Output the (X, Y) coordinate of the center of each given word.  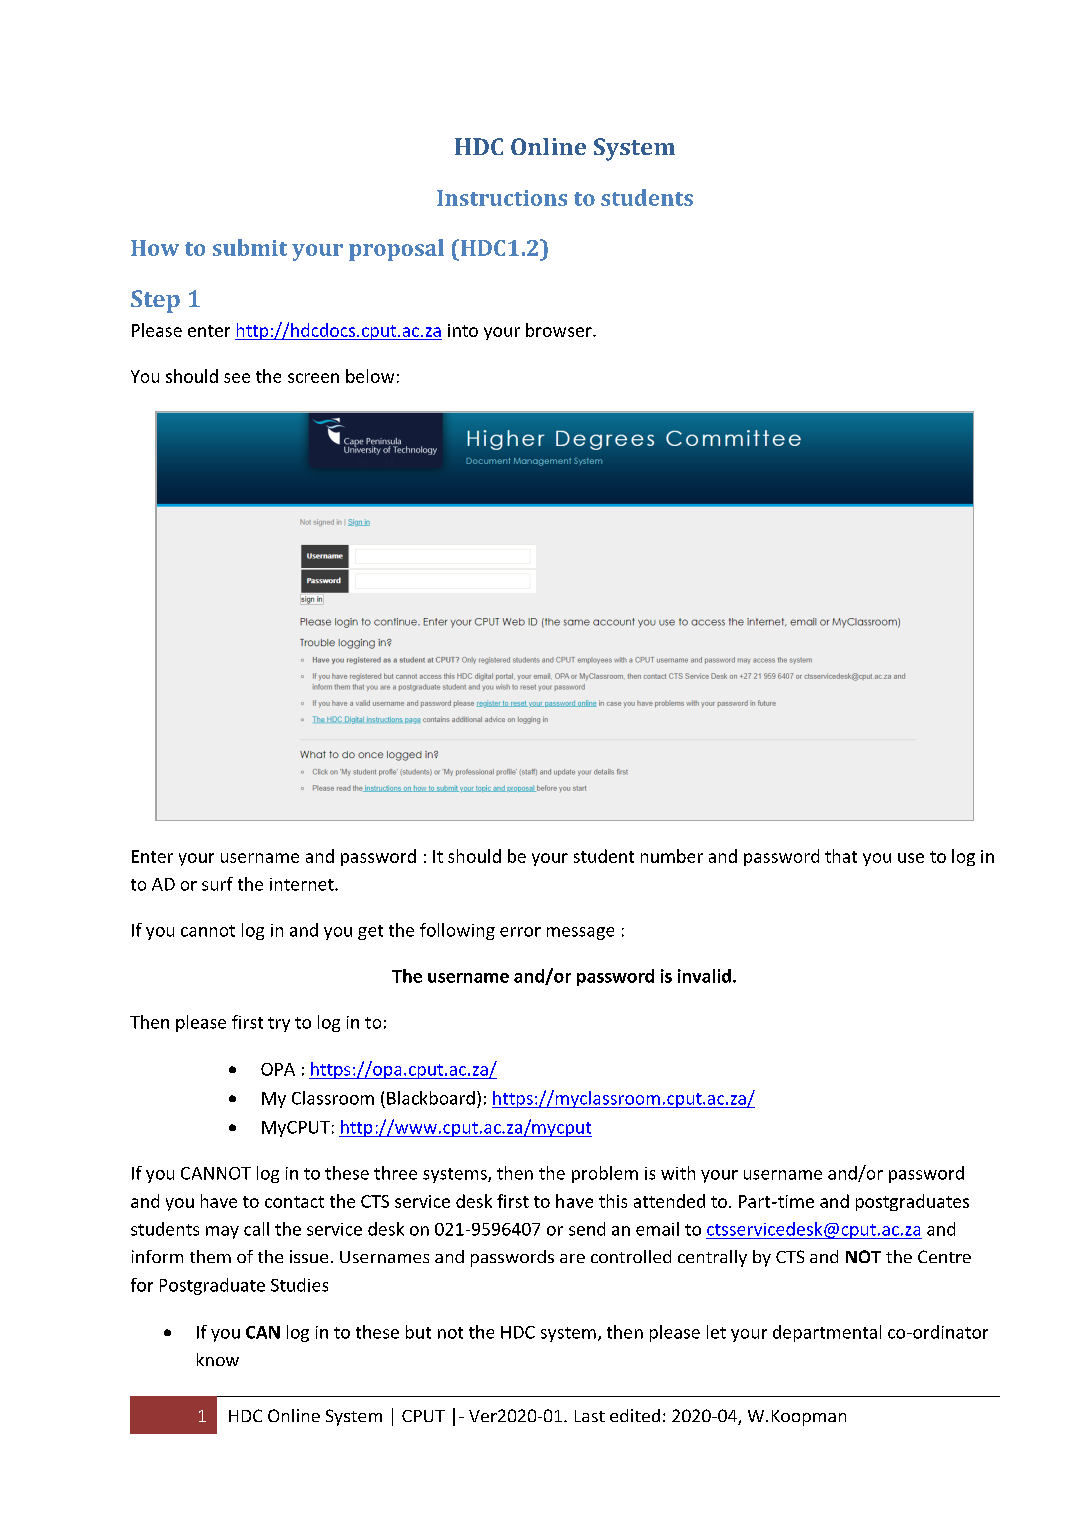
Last (590, 1416)
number (672, 856)
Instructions (502, 198)
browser (560, 330)
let (716, 1332)
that (841, 856)
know (218, 1359)
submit (250, 247)
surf (217, 884)
